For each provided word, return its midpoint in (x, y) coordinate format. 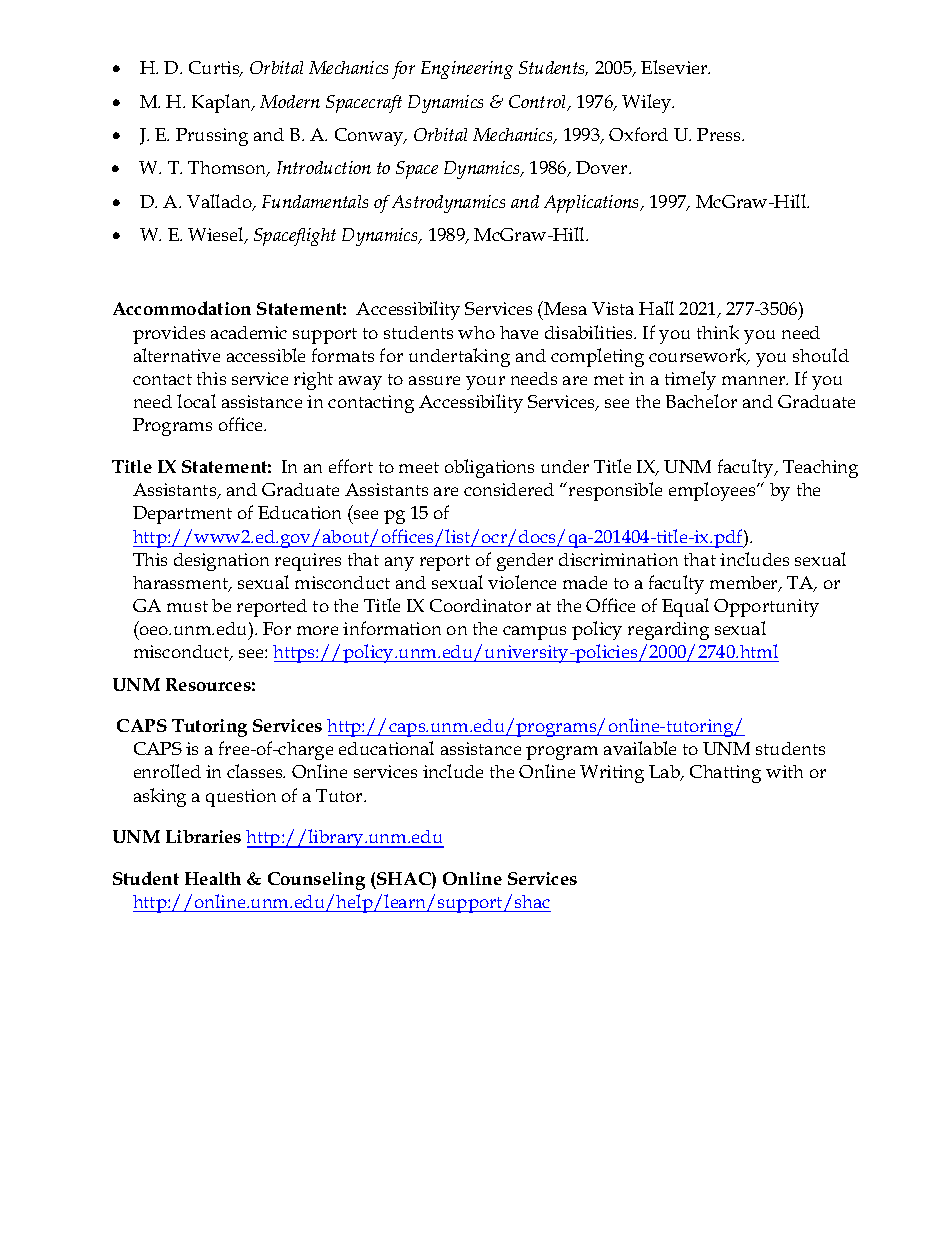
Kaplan (223, 103)
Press (720, 134)
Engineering (467, 70)
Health (213, 878)
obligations (489, 468)
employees (713, 491)
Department (182, 515)
